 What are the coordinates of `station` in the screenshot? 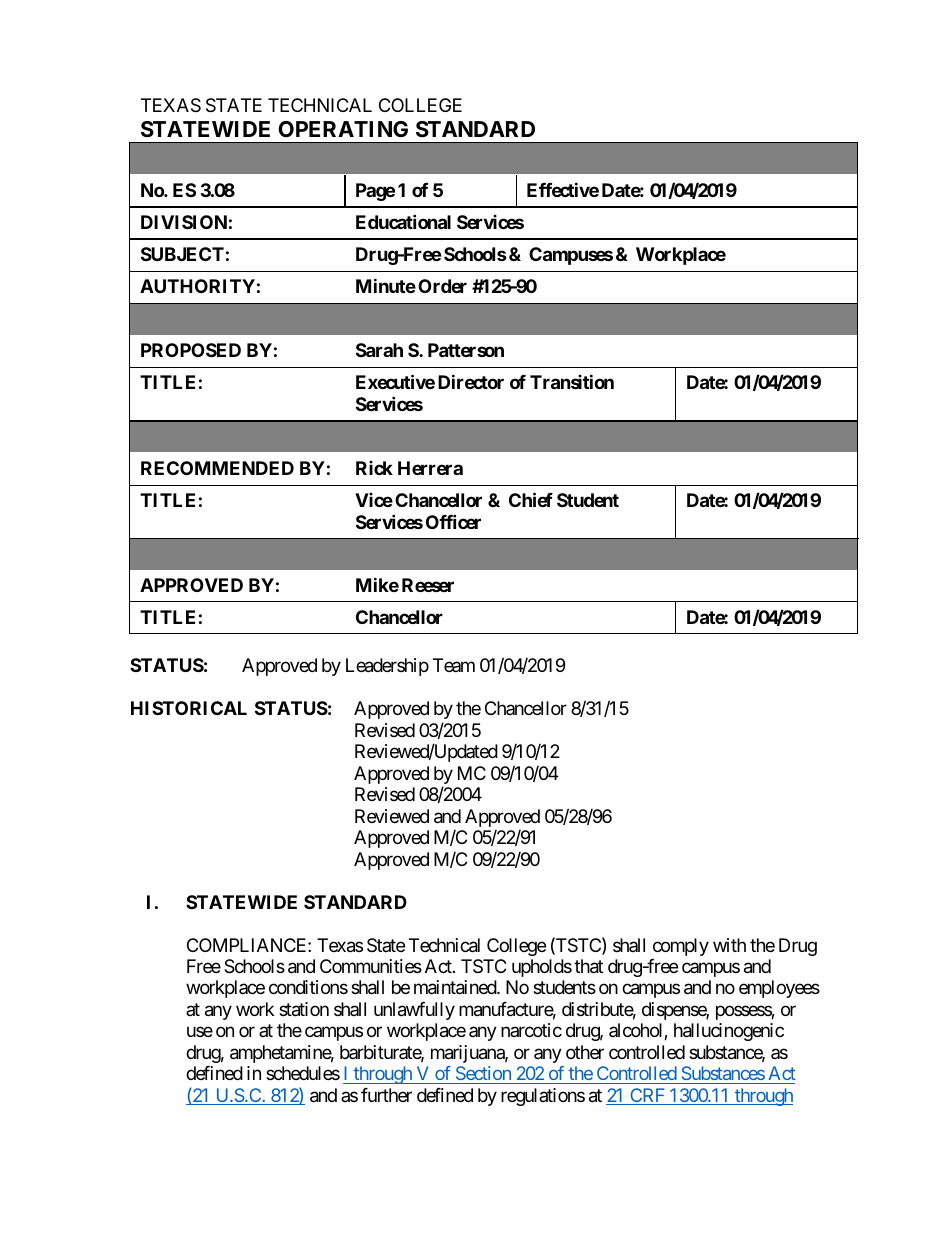 It's located at (304, 1009).
